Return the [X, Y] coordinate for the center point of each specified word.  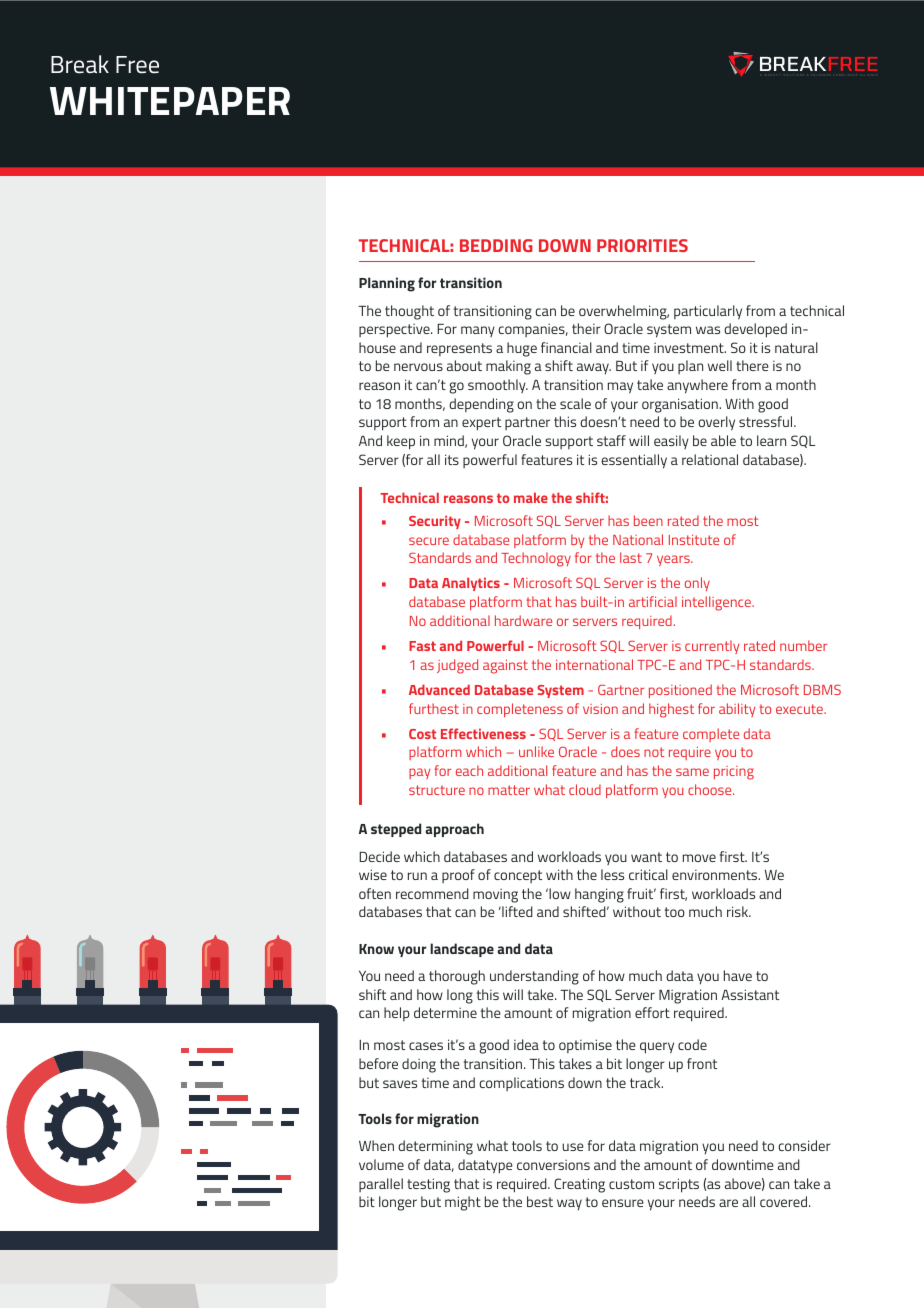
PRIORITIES [642, 245]
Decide [379, 856]
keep [401, 442]
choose [711, 789]
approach [454, 830]
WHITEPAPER [170, 101]
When [376, 1145]
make [531, 497]
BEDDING [496, 245]
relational [710, 459]
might [463, 1203]
